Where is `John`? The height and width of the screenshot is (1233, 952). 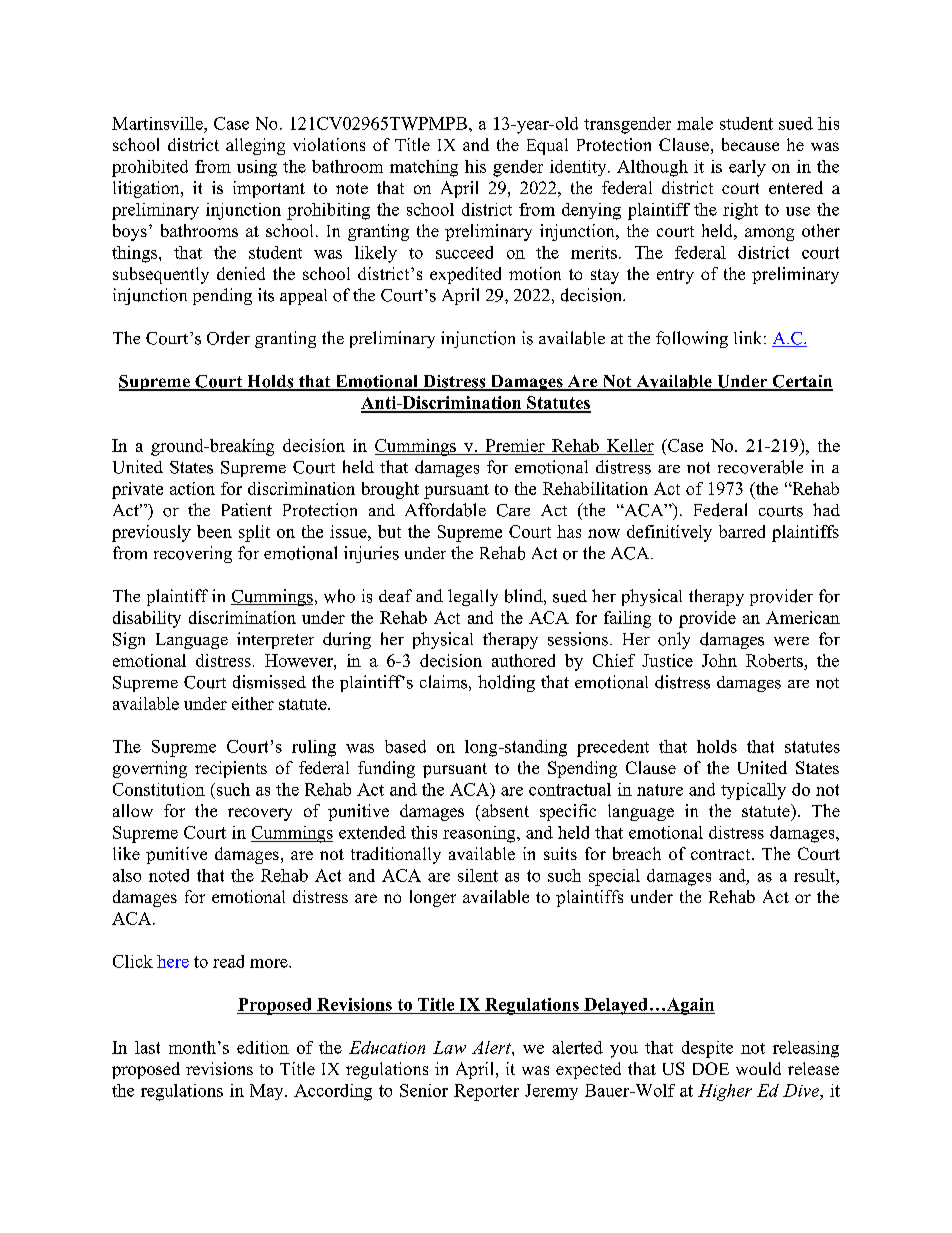 John is located at coordinates (719, 660).
